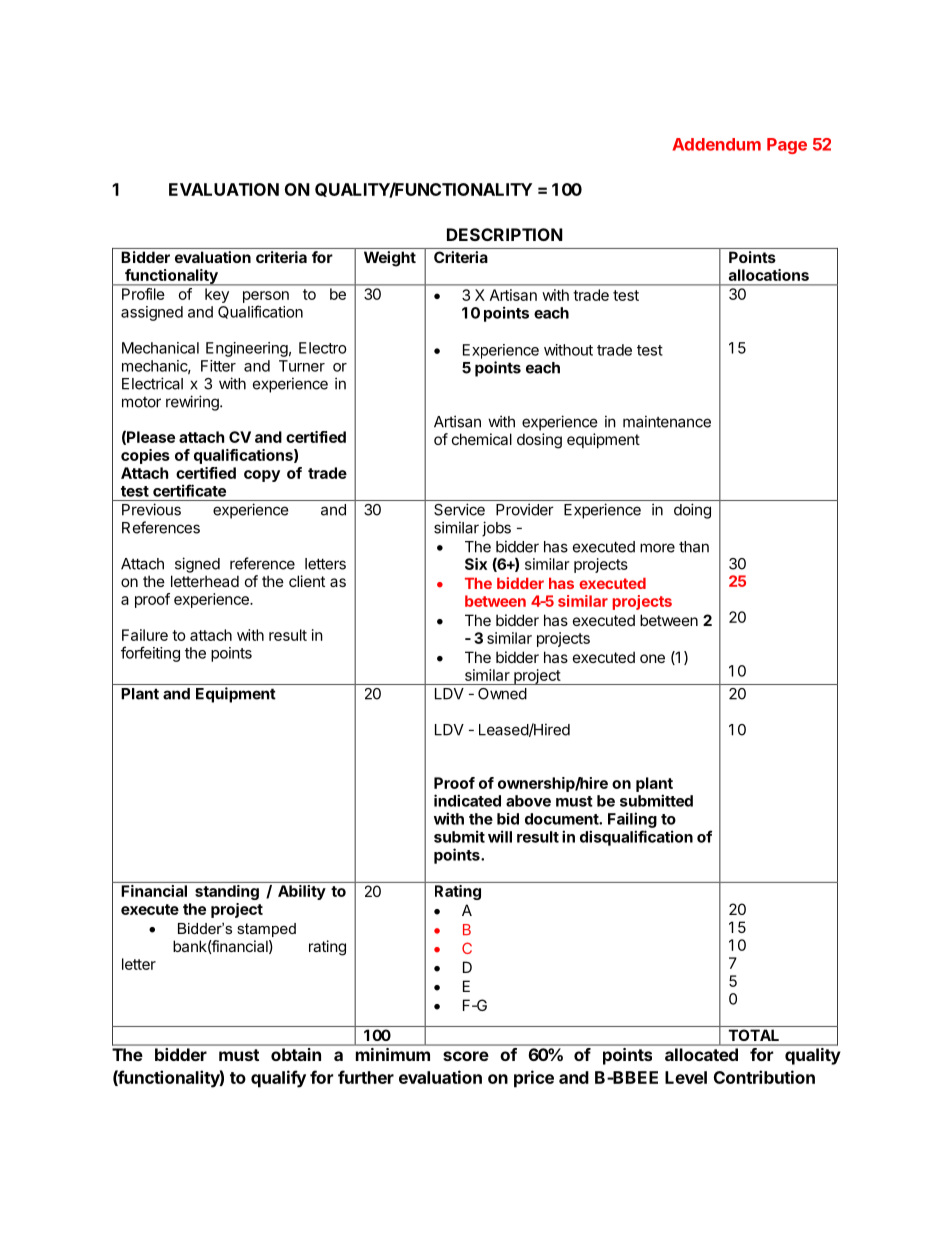  What do you see at coordinates (278, 1079) in the screenshot?
I see `qualify` at bounding box center [278, 1079].
